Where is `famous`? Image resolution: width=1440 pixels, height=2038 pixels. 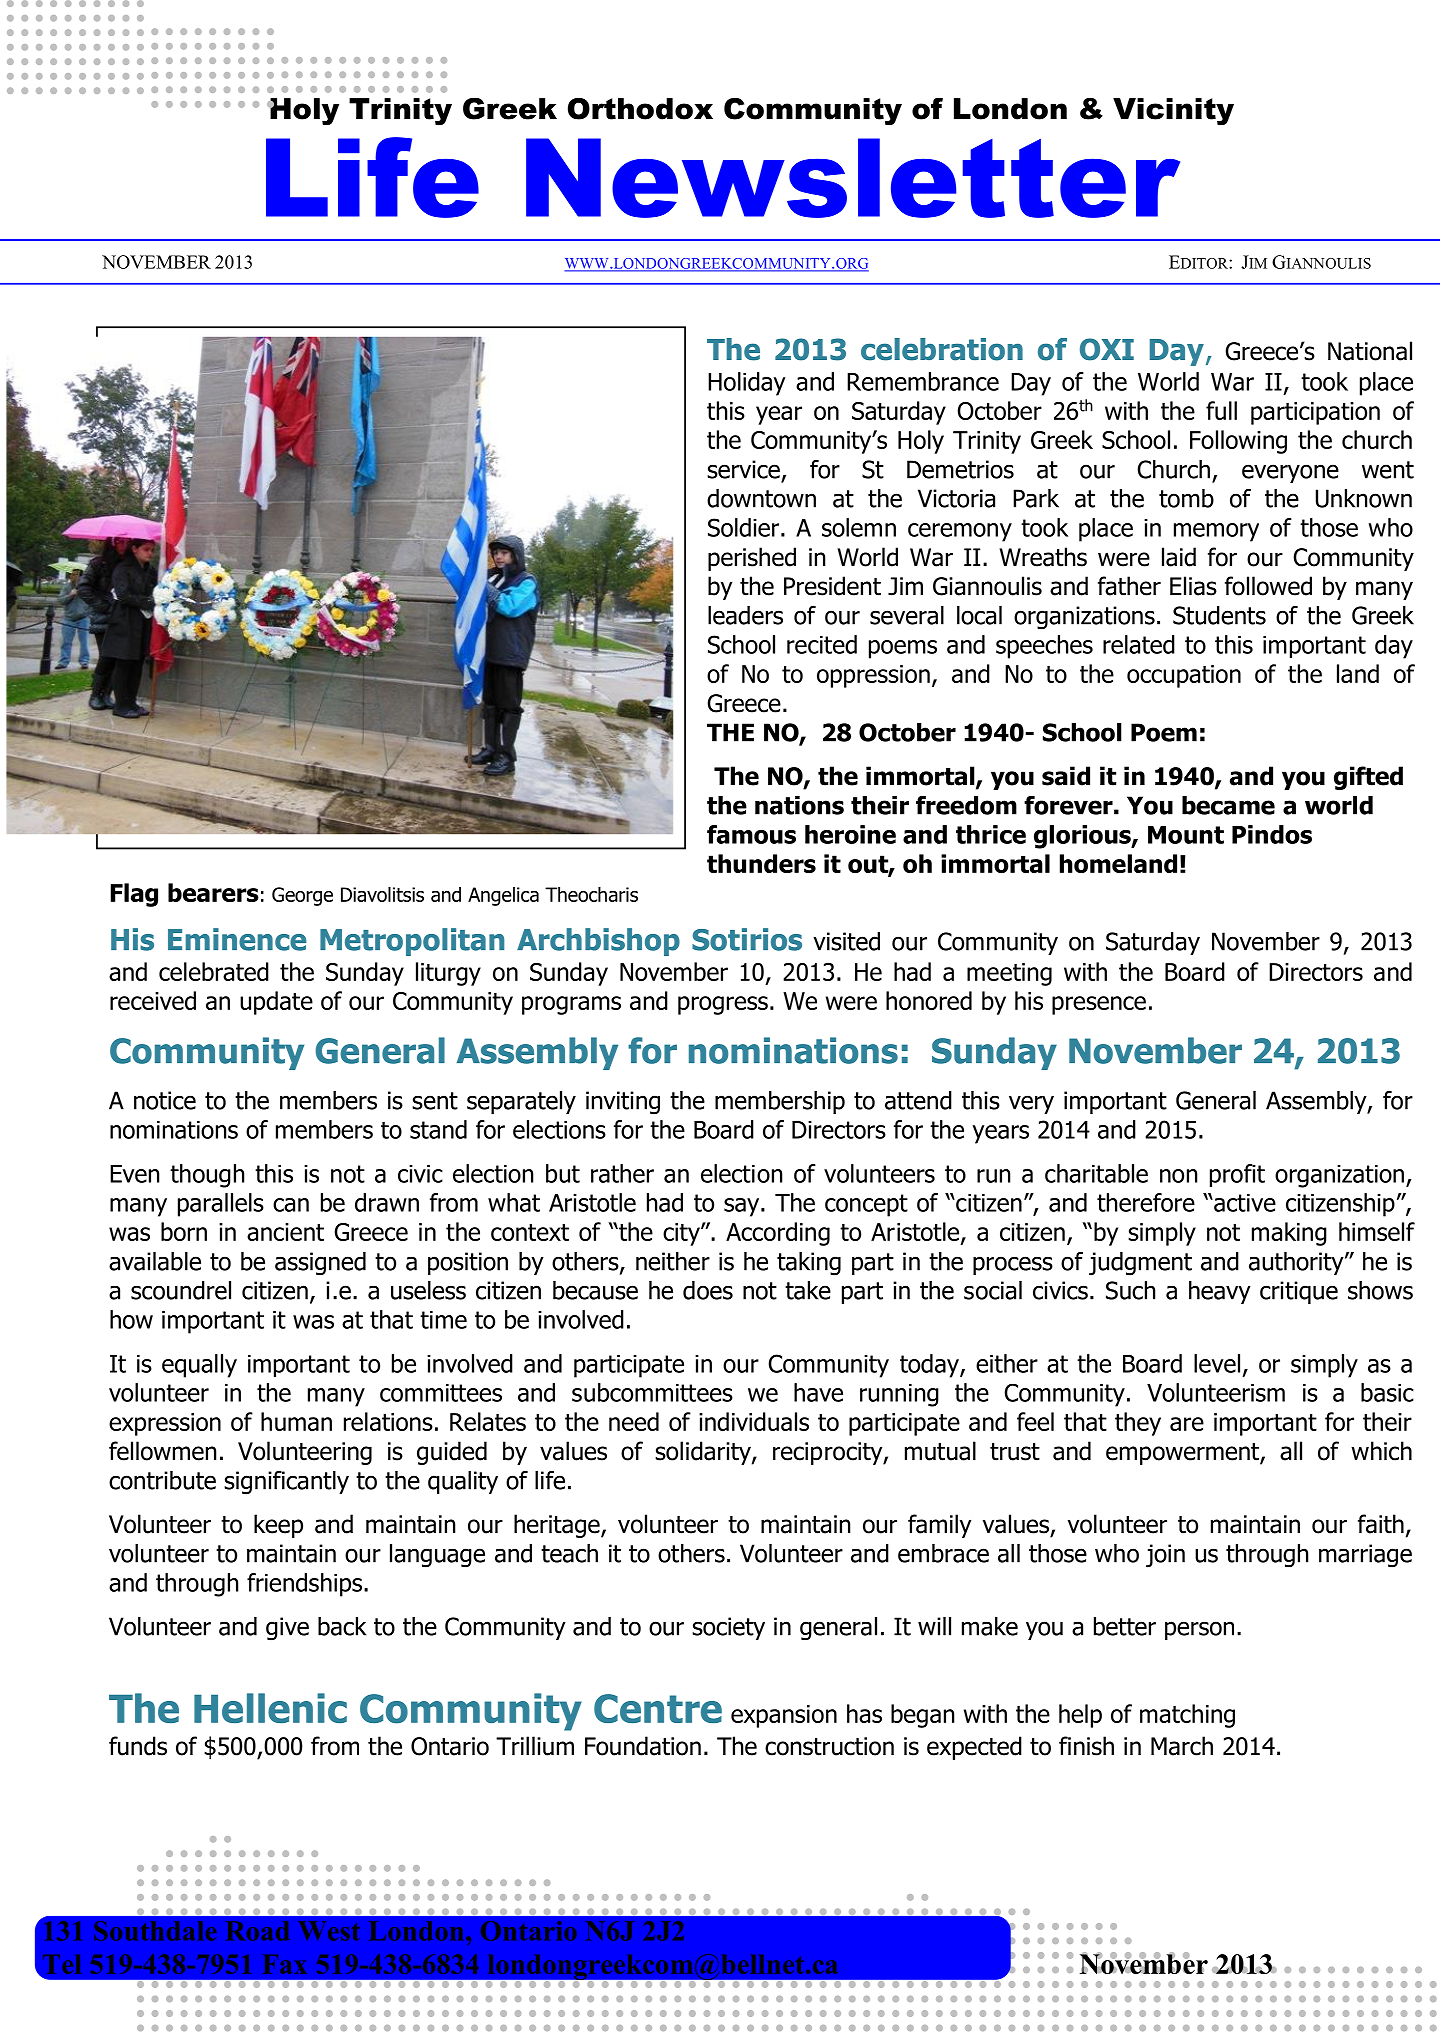
famous is located at coordinates (751, 834).
